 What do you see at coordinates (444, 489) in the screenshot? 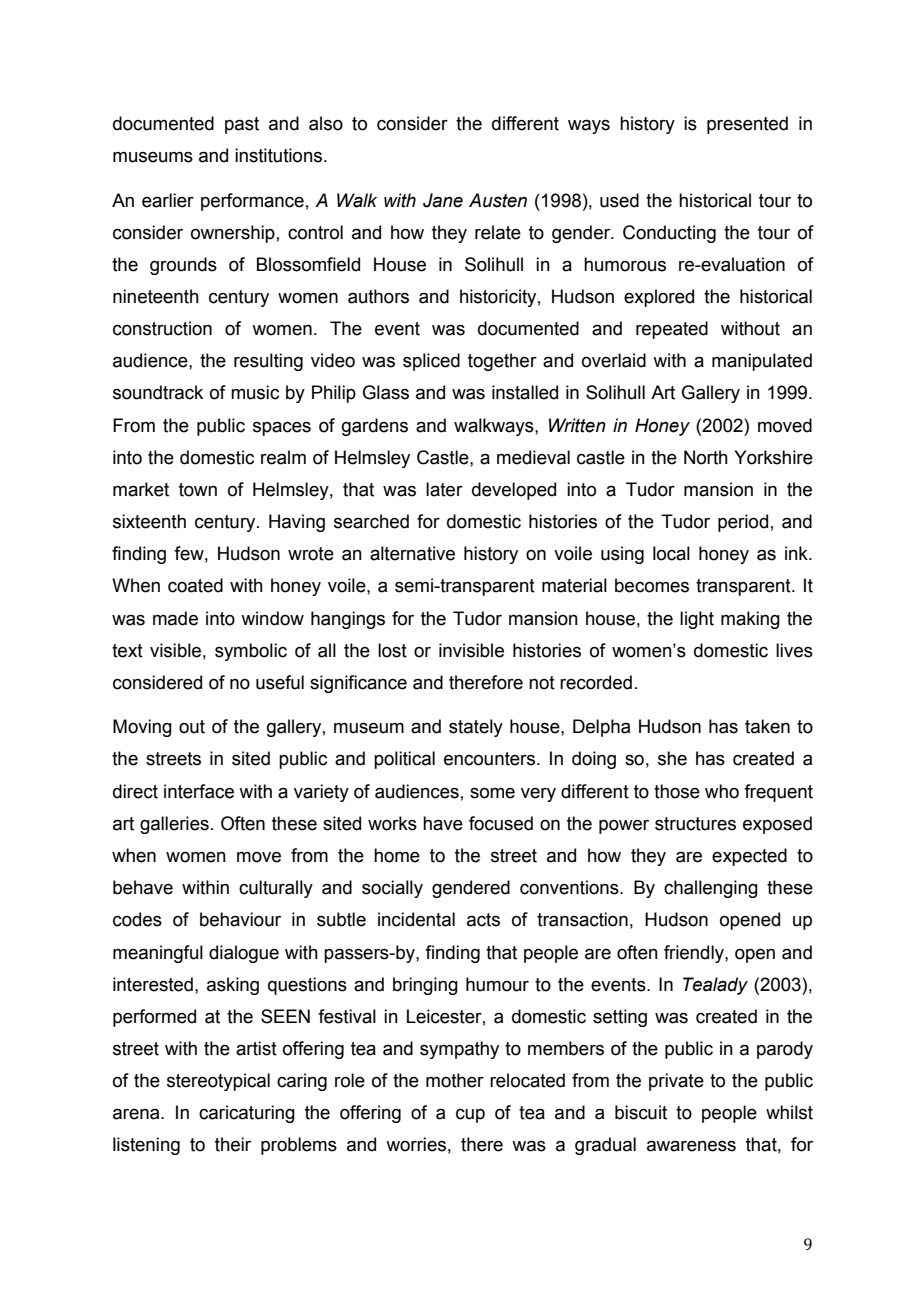
I see `later` at bounding box center [444, 489].
